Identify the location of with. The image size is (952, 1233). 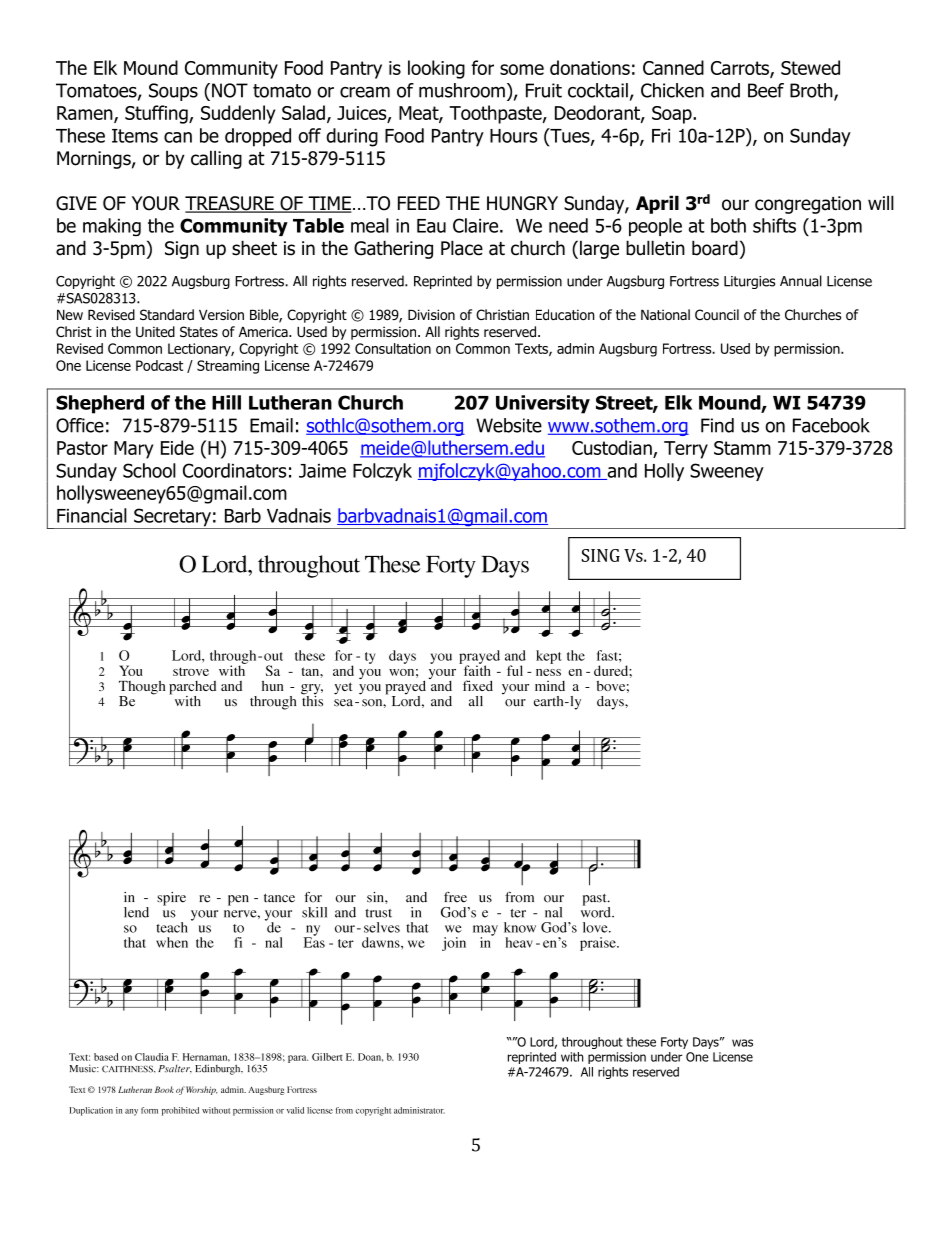
(572, 1057).
